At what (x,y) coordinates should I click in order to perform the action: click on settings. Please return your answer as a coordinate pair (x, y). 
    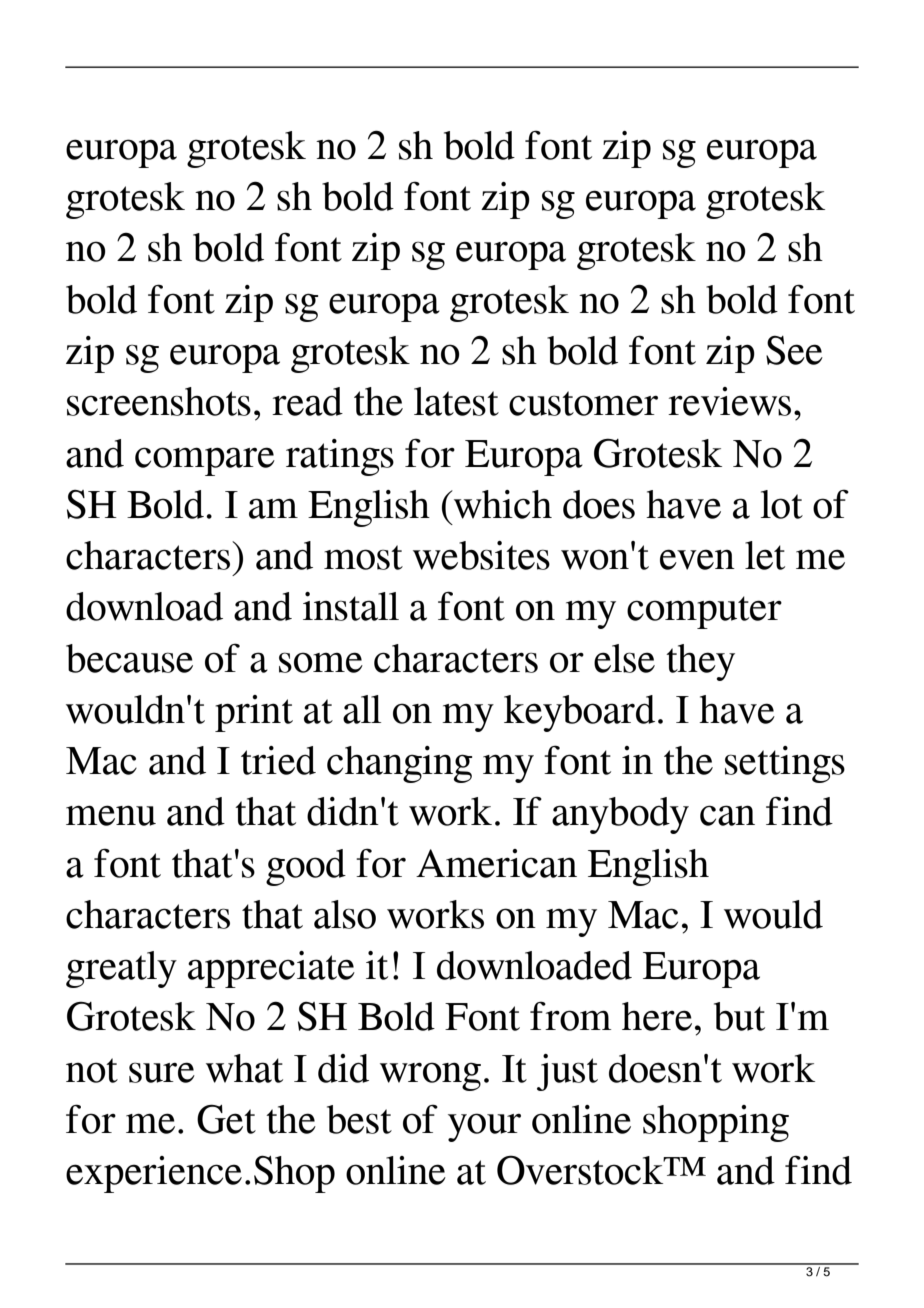
    Looking at the image, I should click on (785, 764).
